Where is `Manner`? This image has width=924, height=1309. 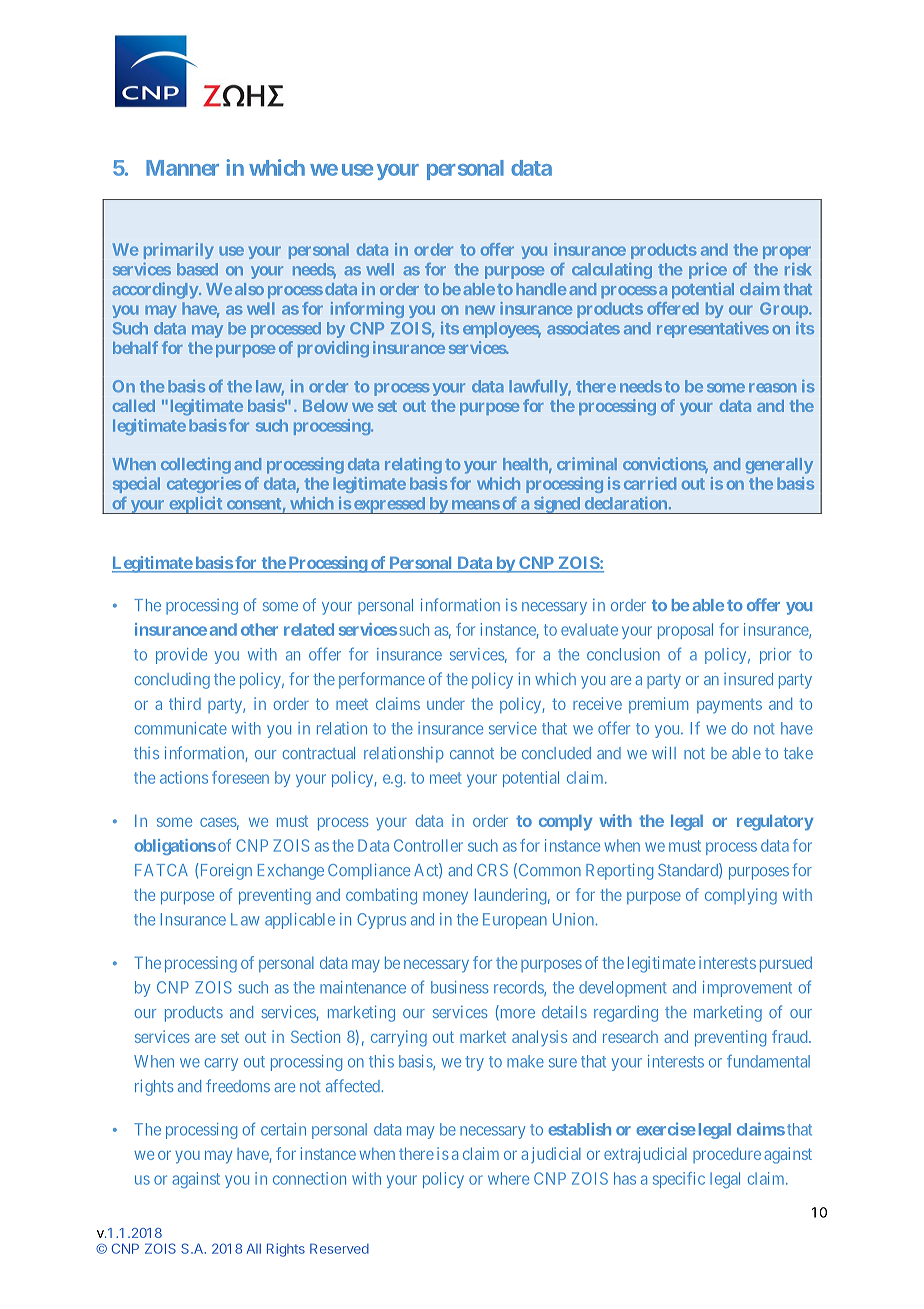
Manner is located at coordinates (182, 168).
